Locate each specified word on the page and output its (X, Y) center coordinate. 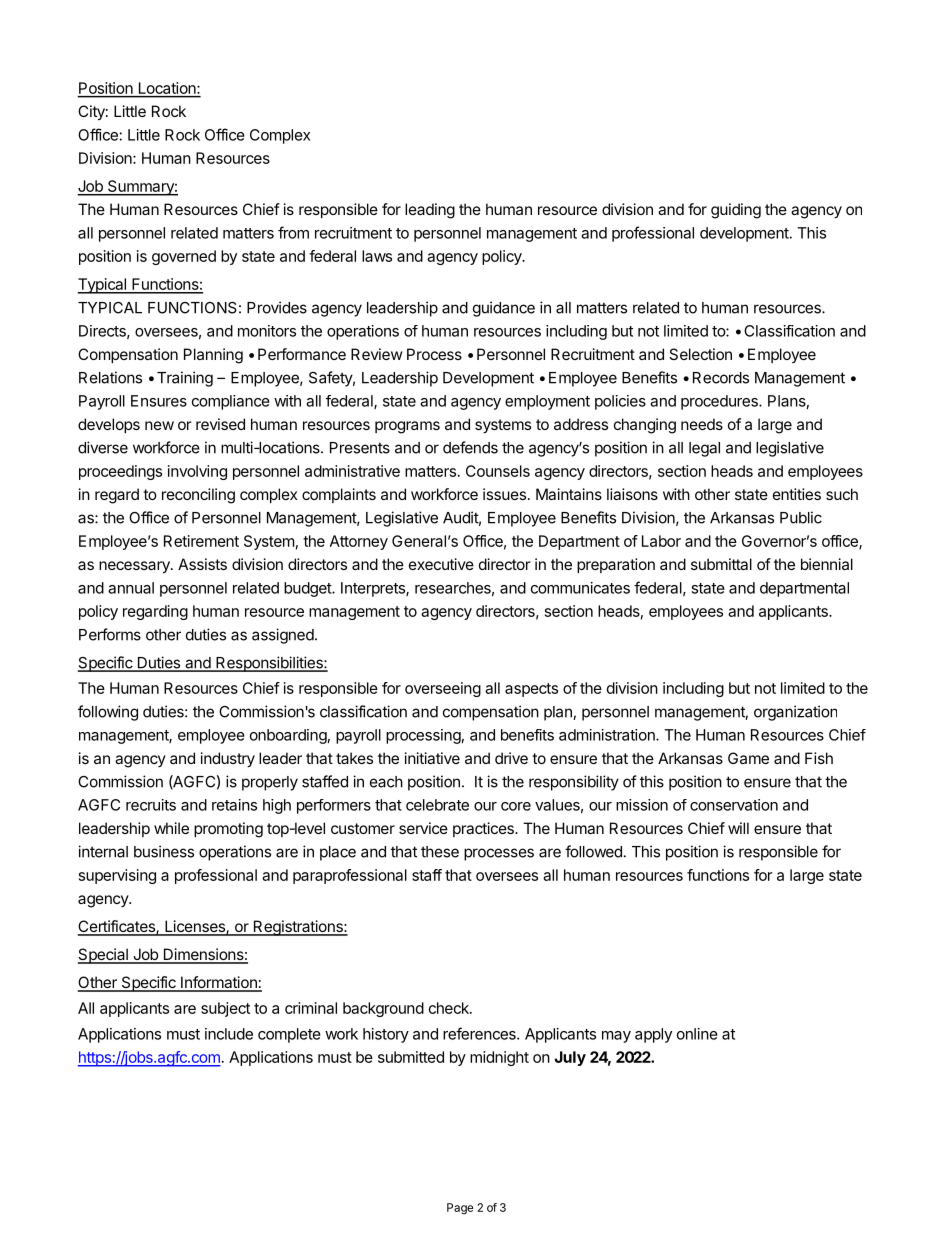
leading (430, 211)
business (164, 851)
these (440, 852)
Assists (202, 564)
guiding (736, 211)
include (229, 1034)
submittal (721, 564)
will (738, 828)
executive (441, 564)
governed (184, 257)
